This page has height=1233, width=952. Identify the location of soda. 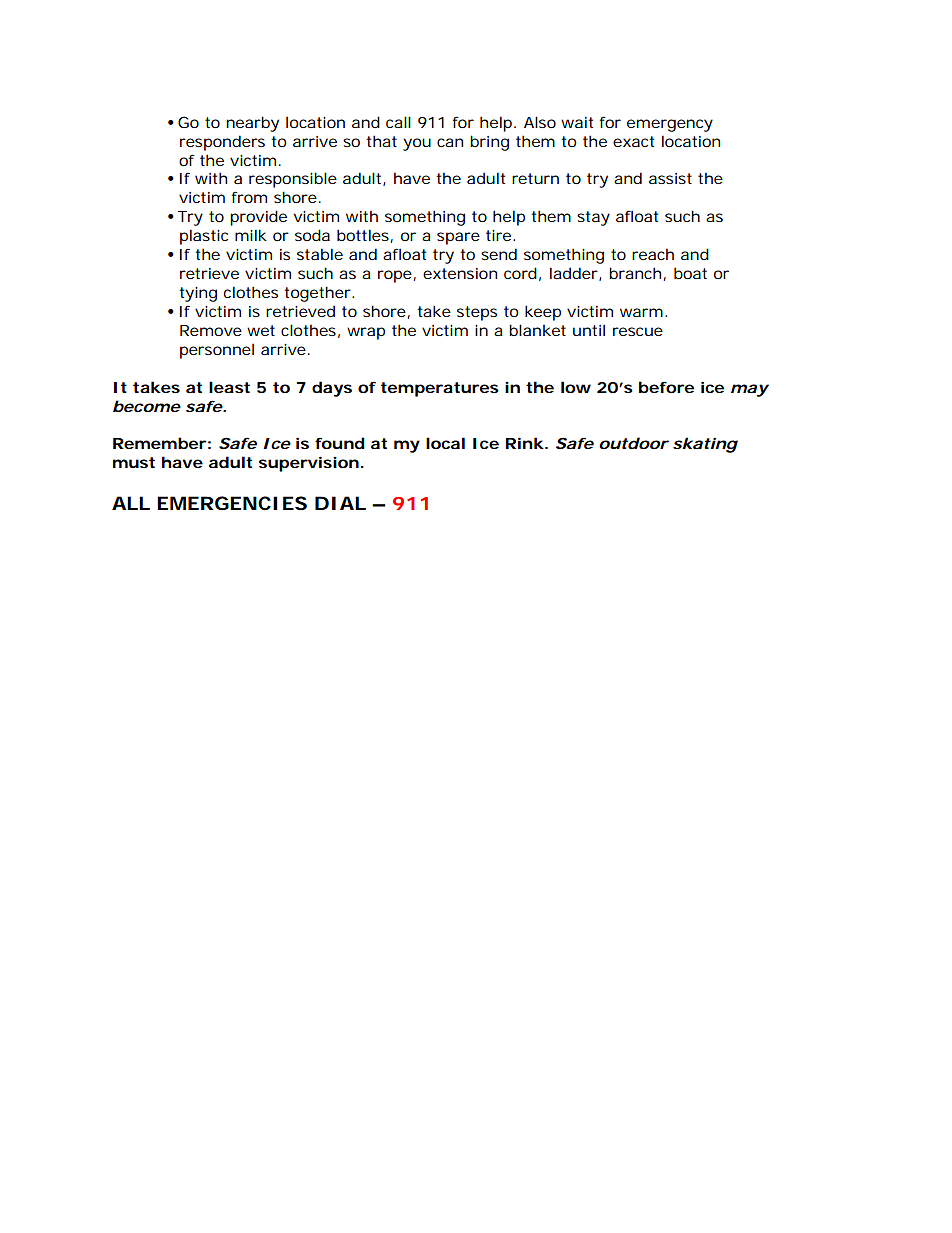
(312, 235).
